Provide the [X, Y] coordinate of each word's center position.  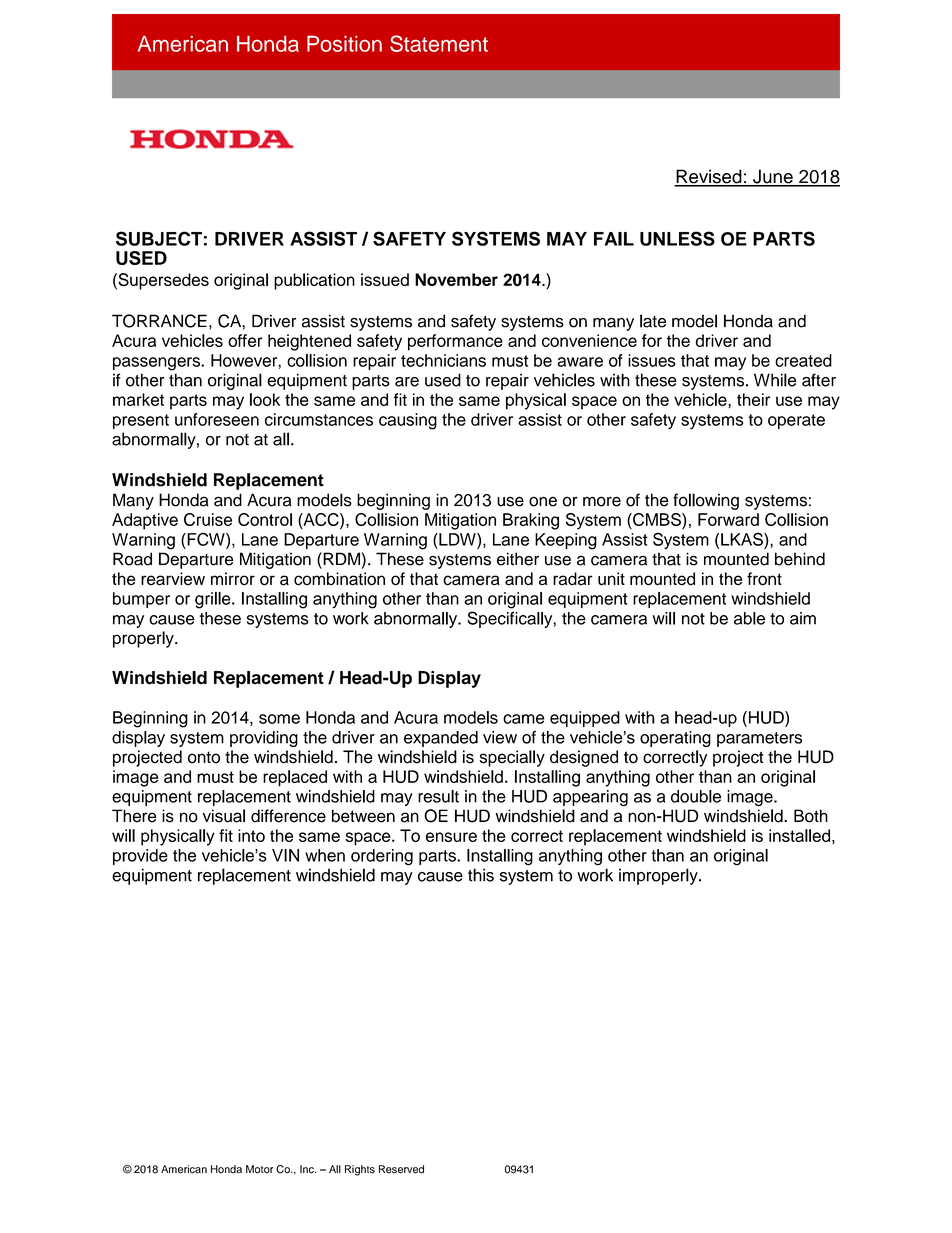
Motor [259, 1169]
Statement [439, 43]
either [518, 559]
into [251, 835]
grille [214, 600]
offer [245, 340]
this [481, 875]
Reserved [401, 1169]
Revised [709, 177]
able [749, 618]
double [696, 796]
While [775, 380]
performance [455, 342]
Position [344, 44]
